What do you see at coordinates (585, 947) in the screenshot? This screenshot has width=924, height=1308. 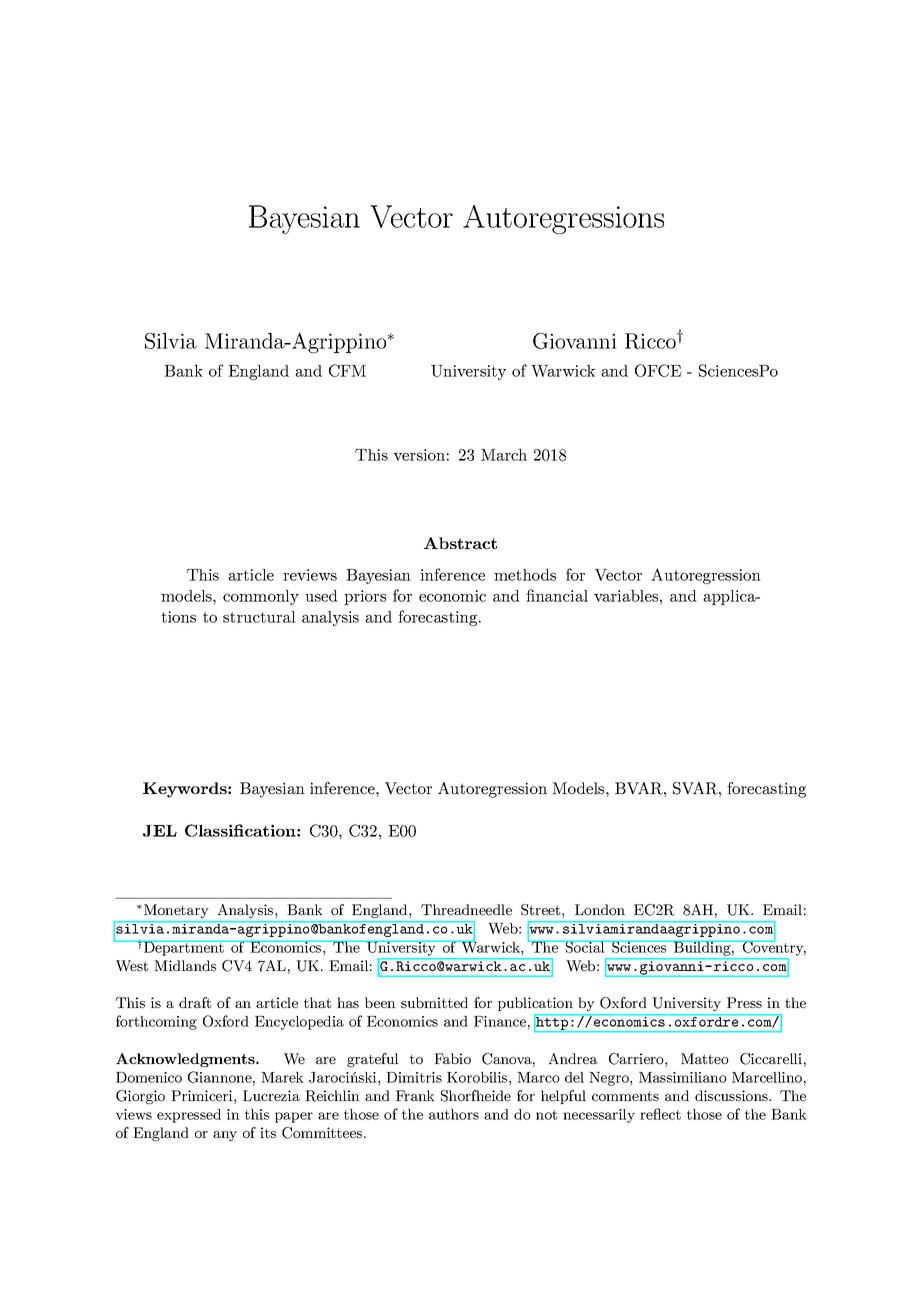 I see `Social` at bounding box center [585, 947].
